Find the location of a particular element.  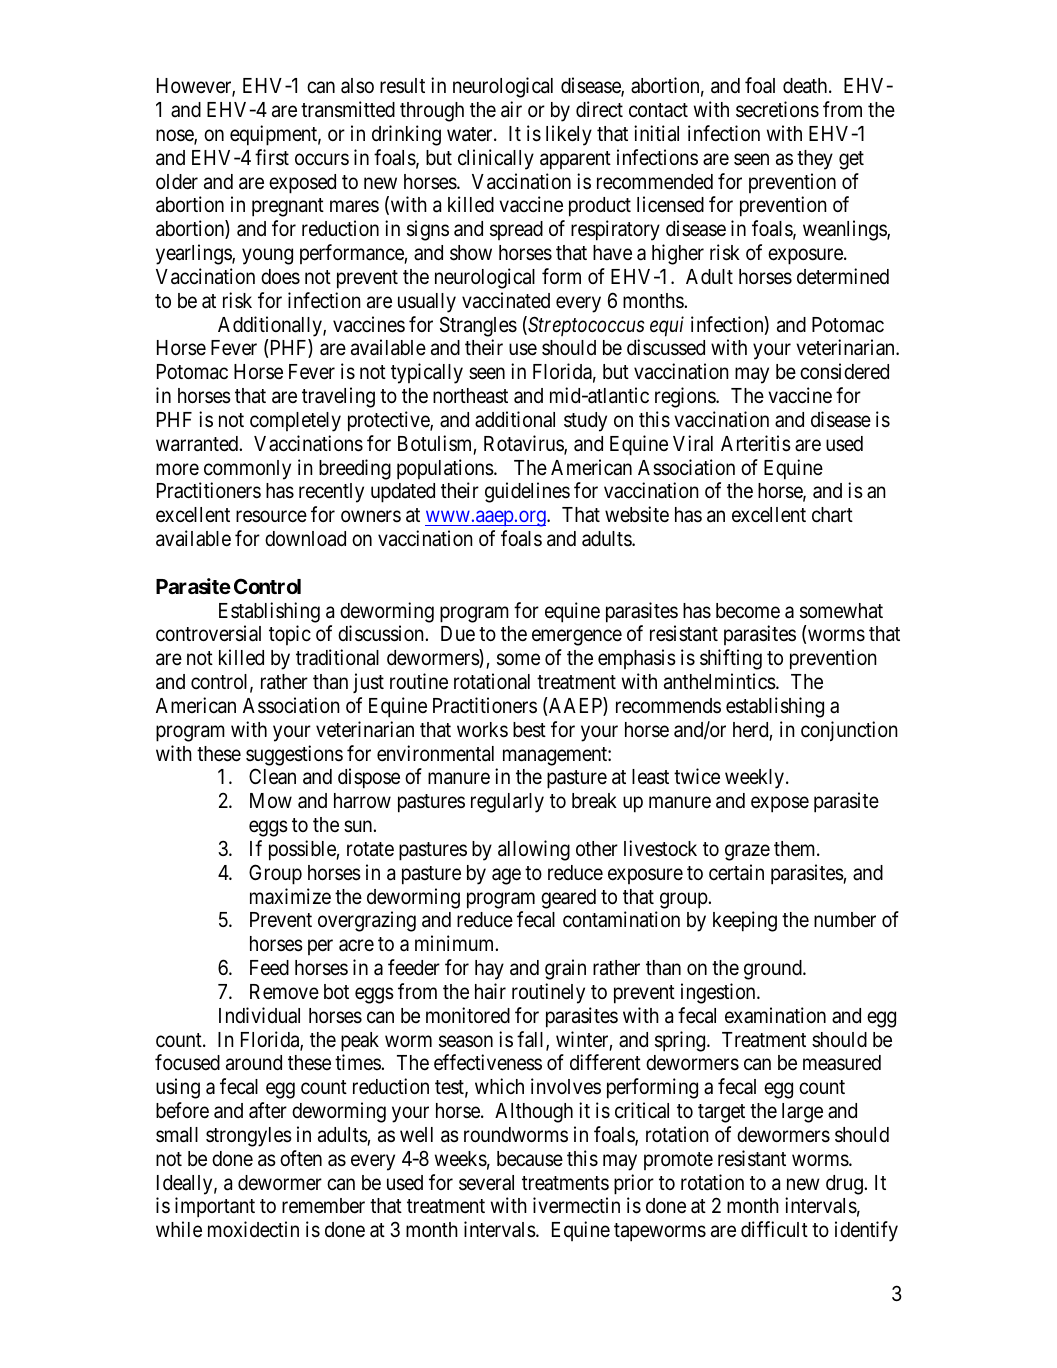

maximize is located at coordinates (290, 896).
